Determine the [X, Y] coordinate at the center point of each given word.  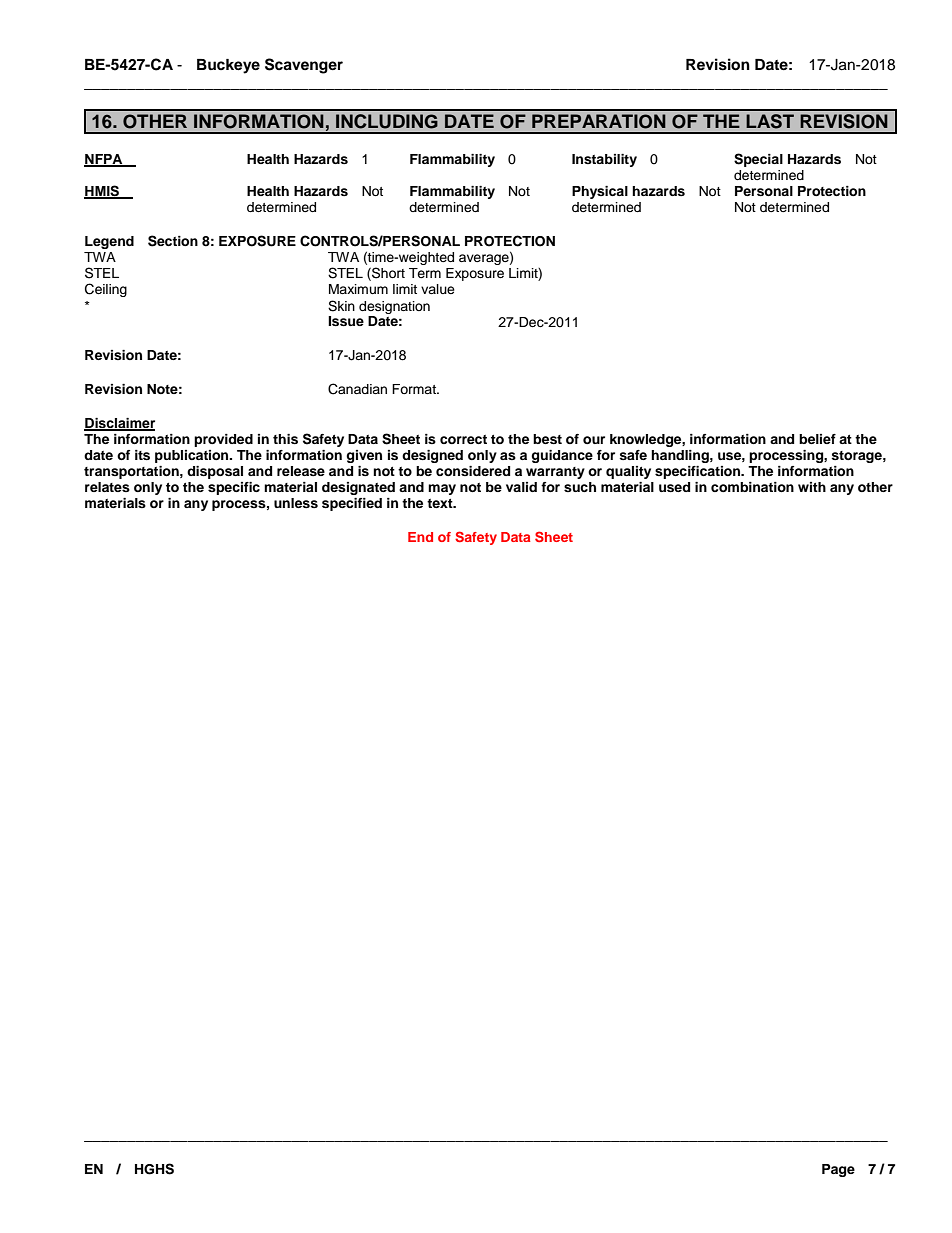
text [441, 503]
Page [838, 1170]
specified [352, 504]
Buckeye [228, 66]
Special [758, 160]
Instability [604, 160]
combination [752, 487]
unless [296, 503]
